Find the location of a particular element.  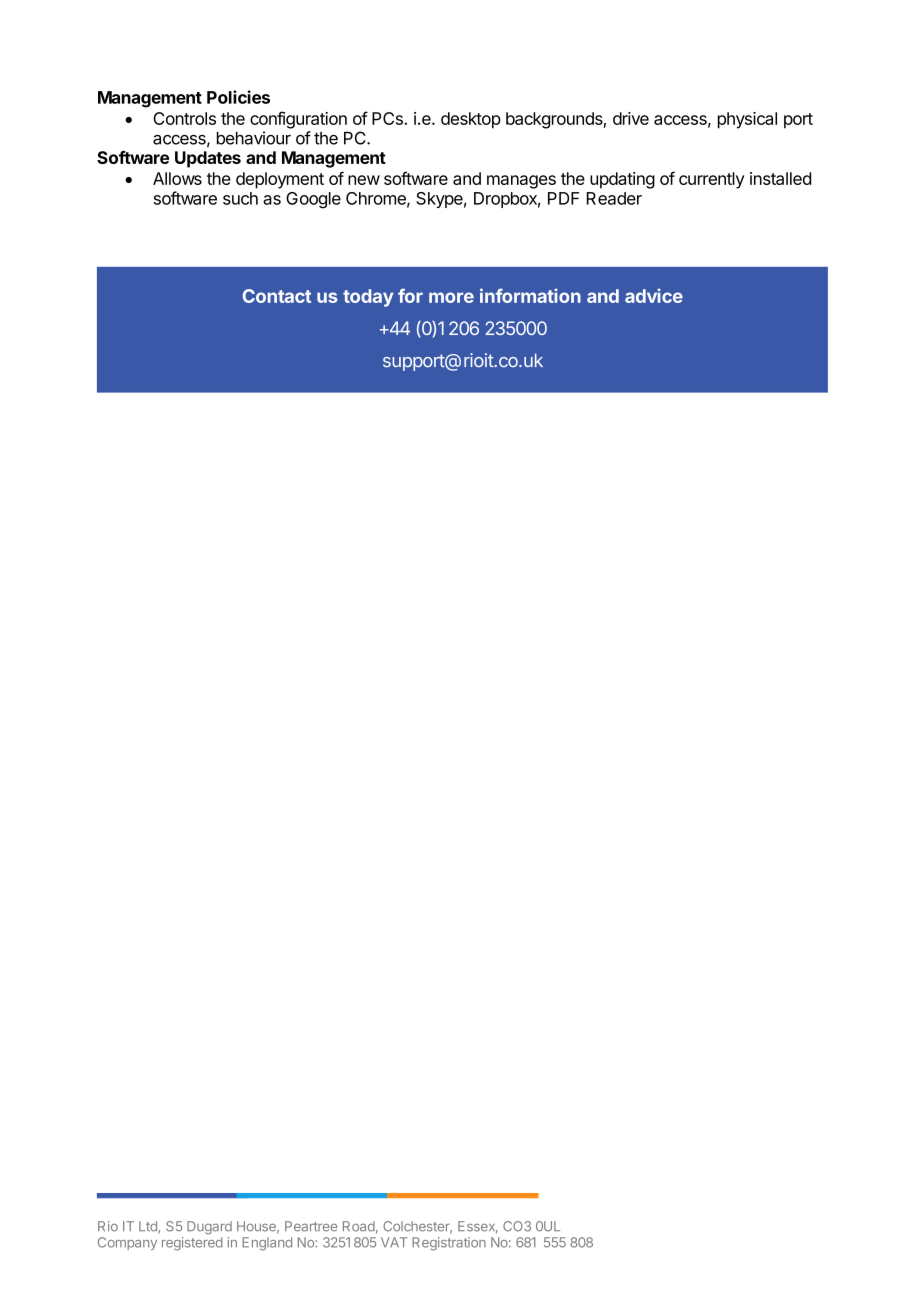

desktop is located at coordinates (471, 120).
